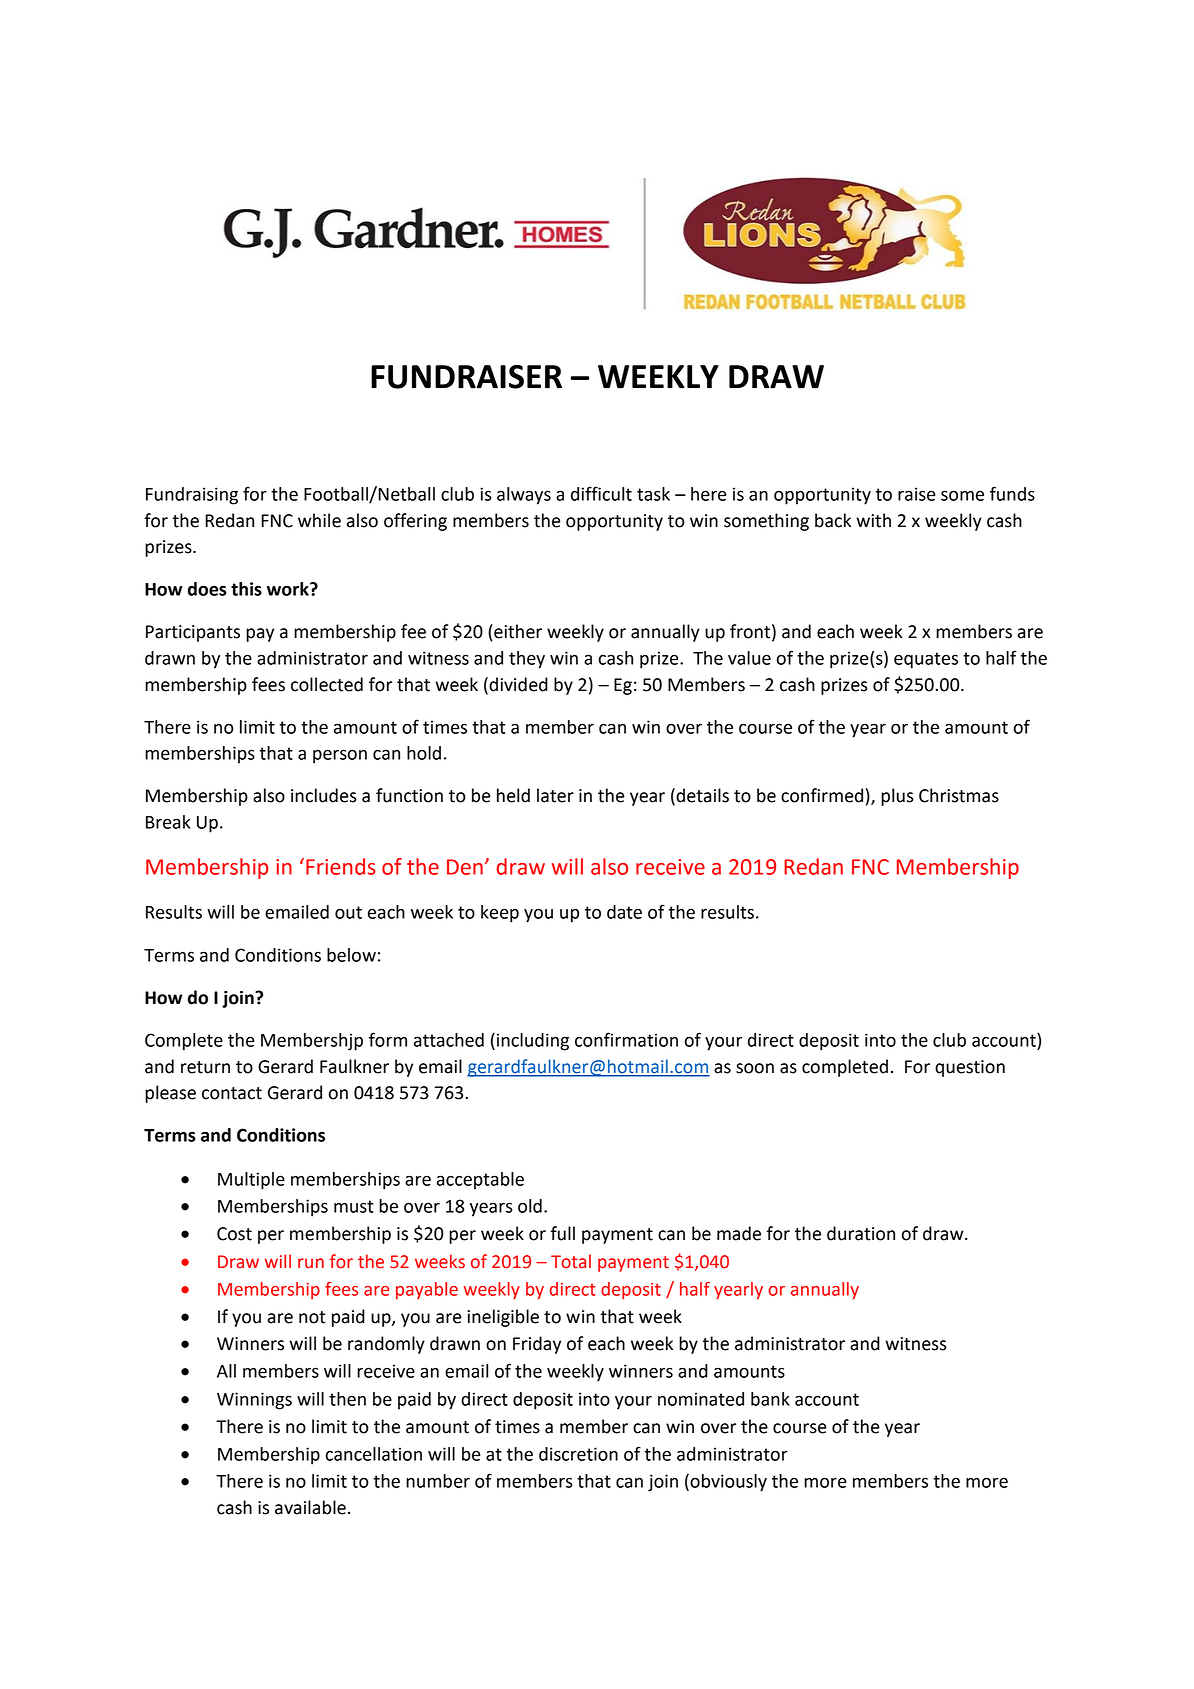 The width and height of the screenshot is (1194, 1689). I want to click on plus, so click(897, 797).
